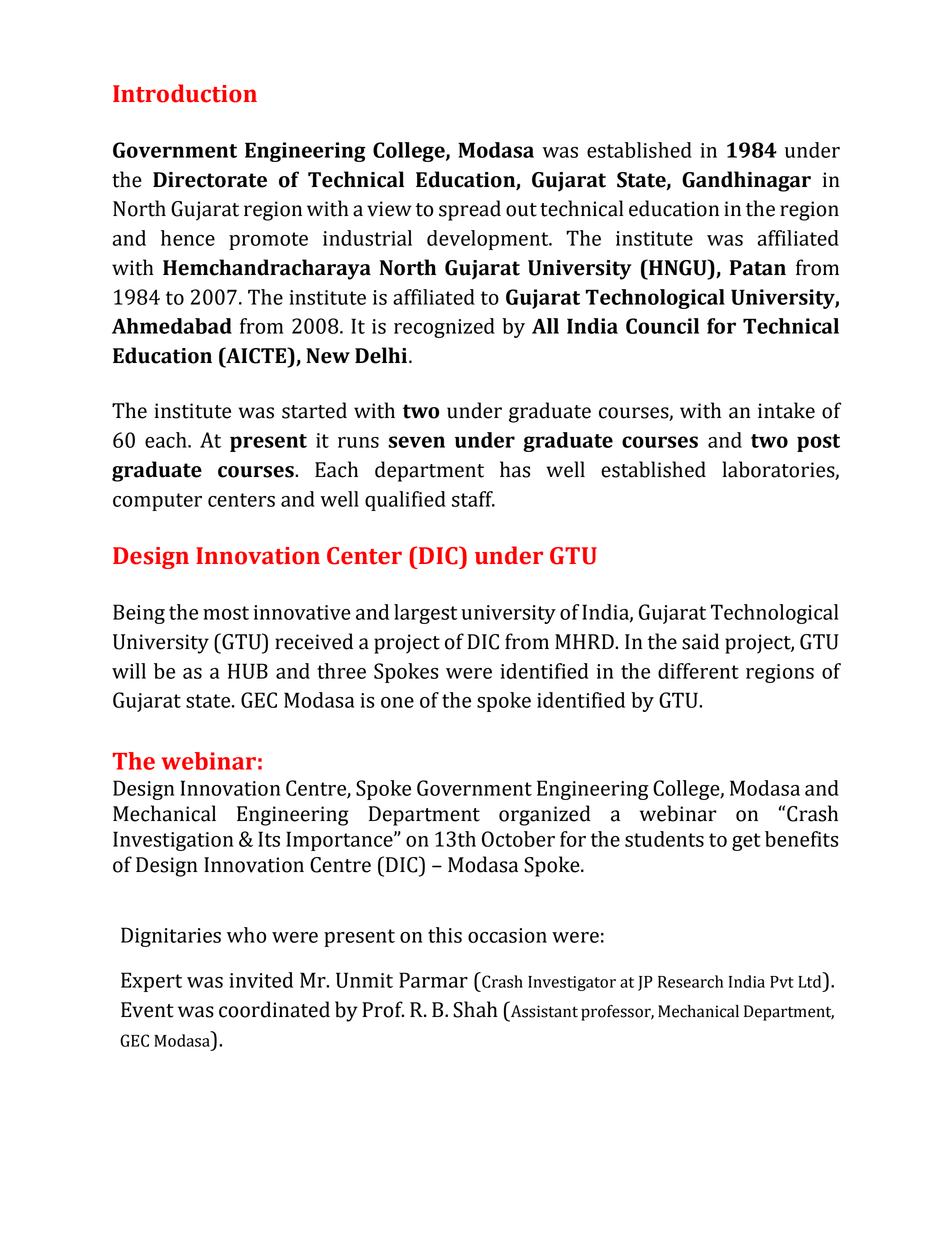 This image has height=1233, width=952. I want to click on out, so click(521, 210).
